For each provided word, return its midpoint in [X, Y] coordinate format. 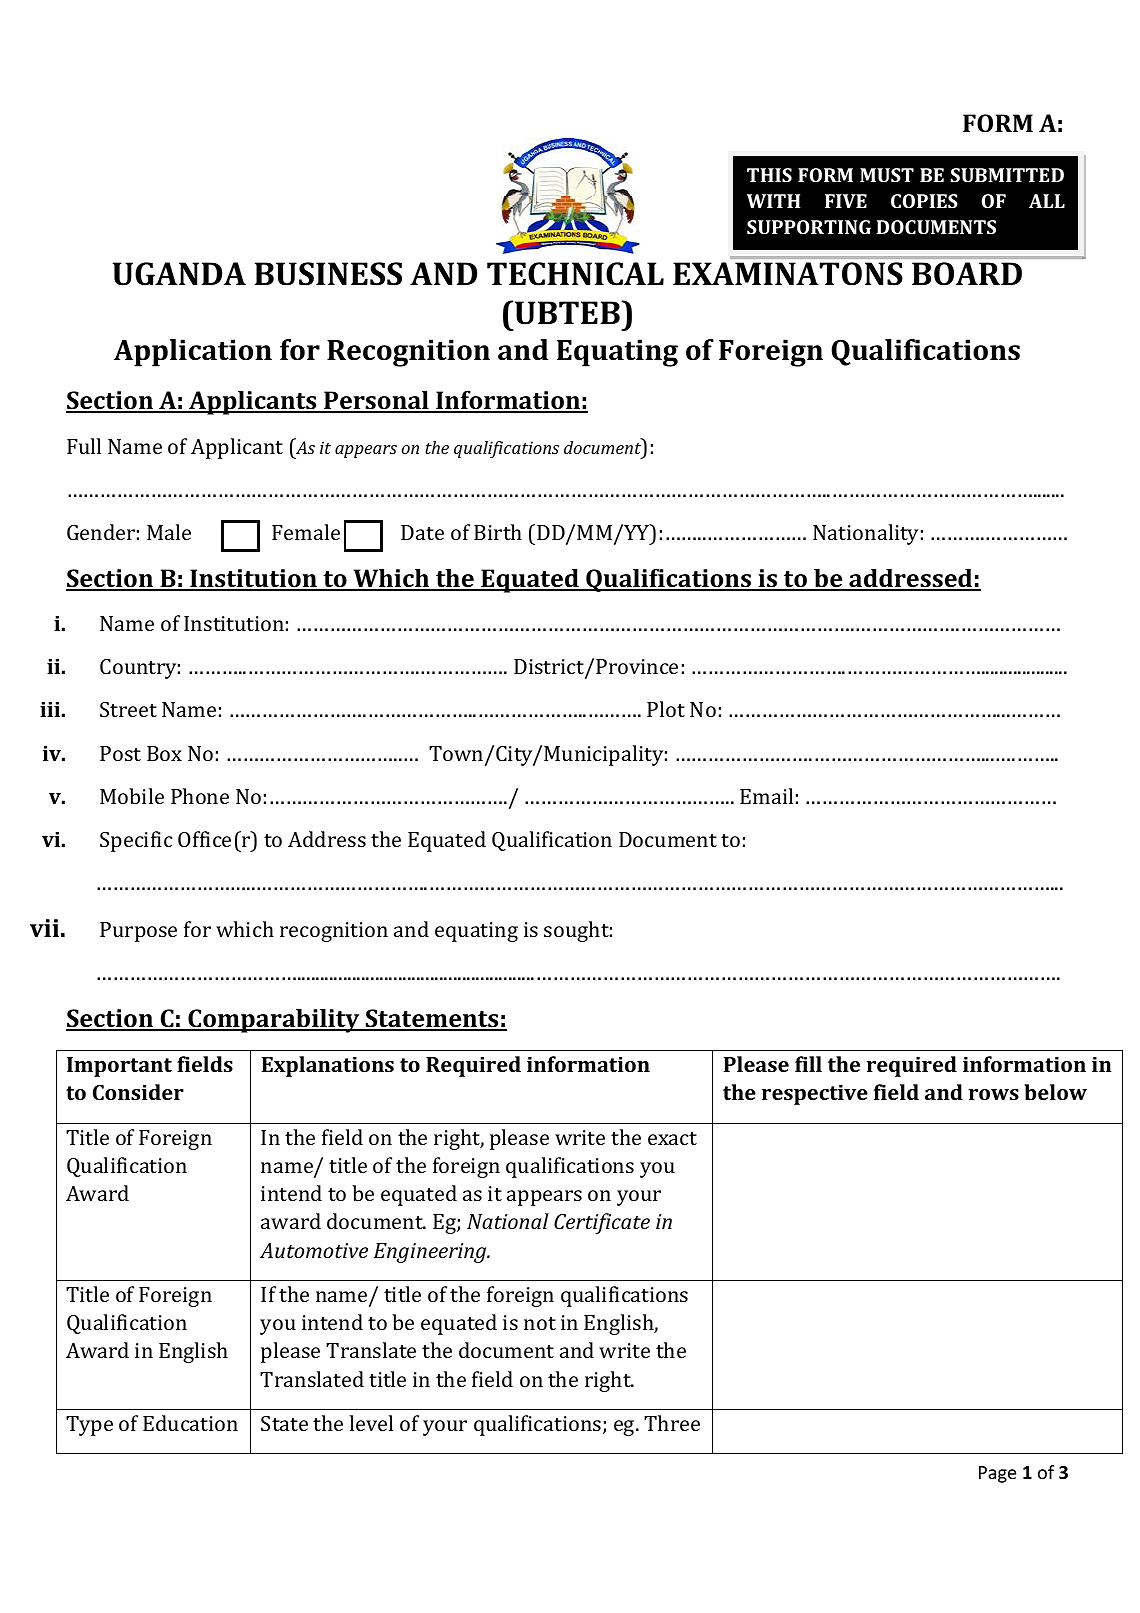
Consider [138, 1092]
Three [672, 1423]
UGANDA [179, 274]
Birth [498, 532]
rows [994, 1094]
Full [84, 446]
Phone [200, 796]
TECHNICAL [575, 274]
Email [766, 796]
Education [190, 1423]
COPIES [924, 201]
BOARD [967, 273]
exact [672, 1138]
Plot [666, 709]
